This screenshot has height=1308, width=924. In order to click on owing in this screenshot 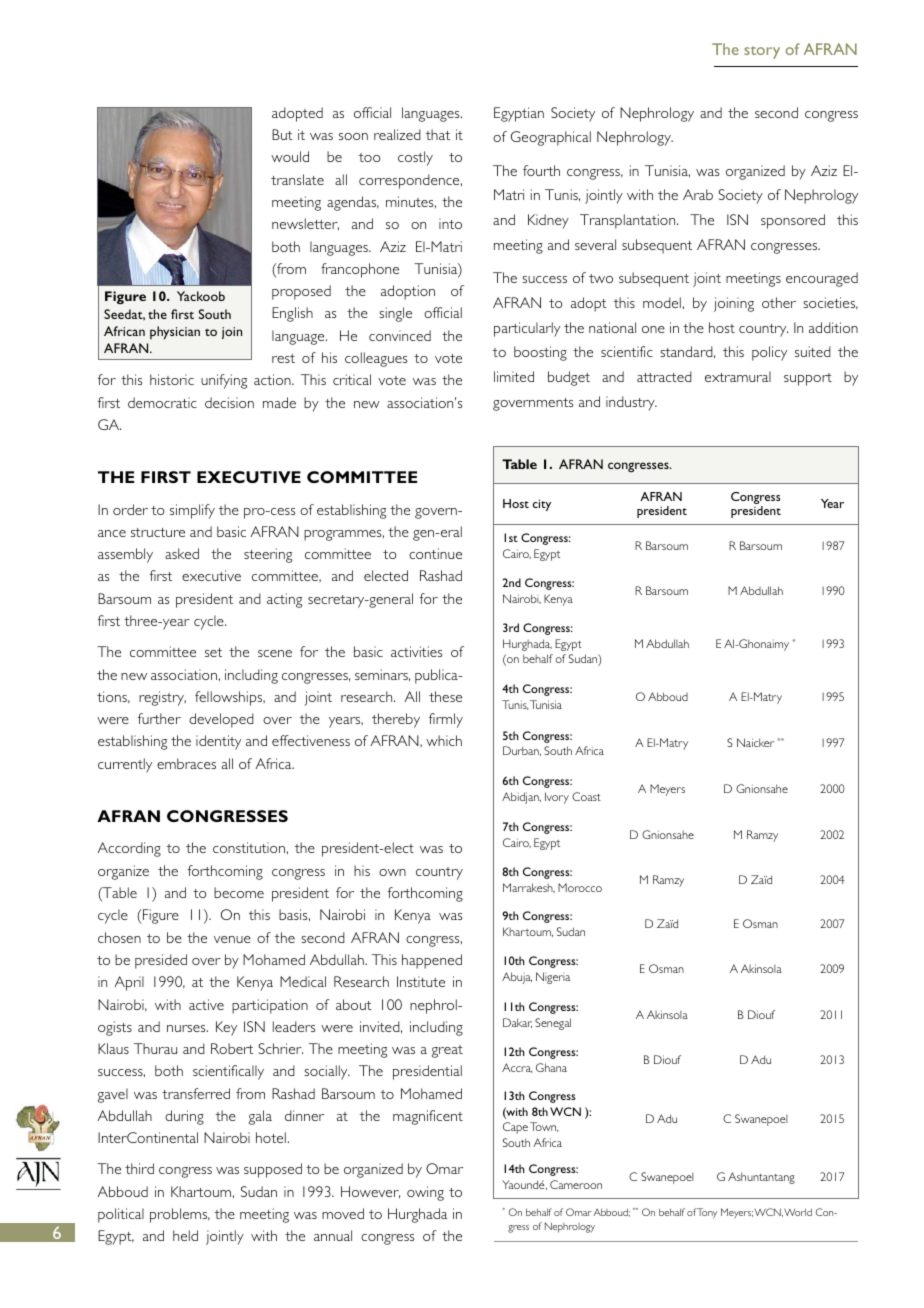, I will do `click(425, 1193)`.
